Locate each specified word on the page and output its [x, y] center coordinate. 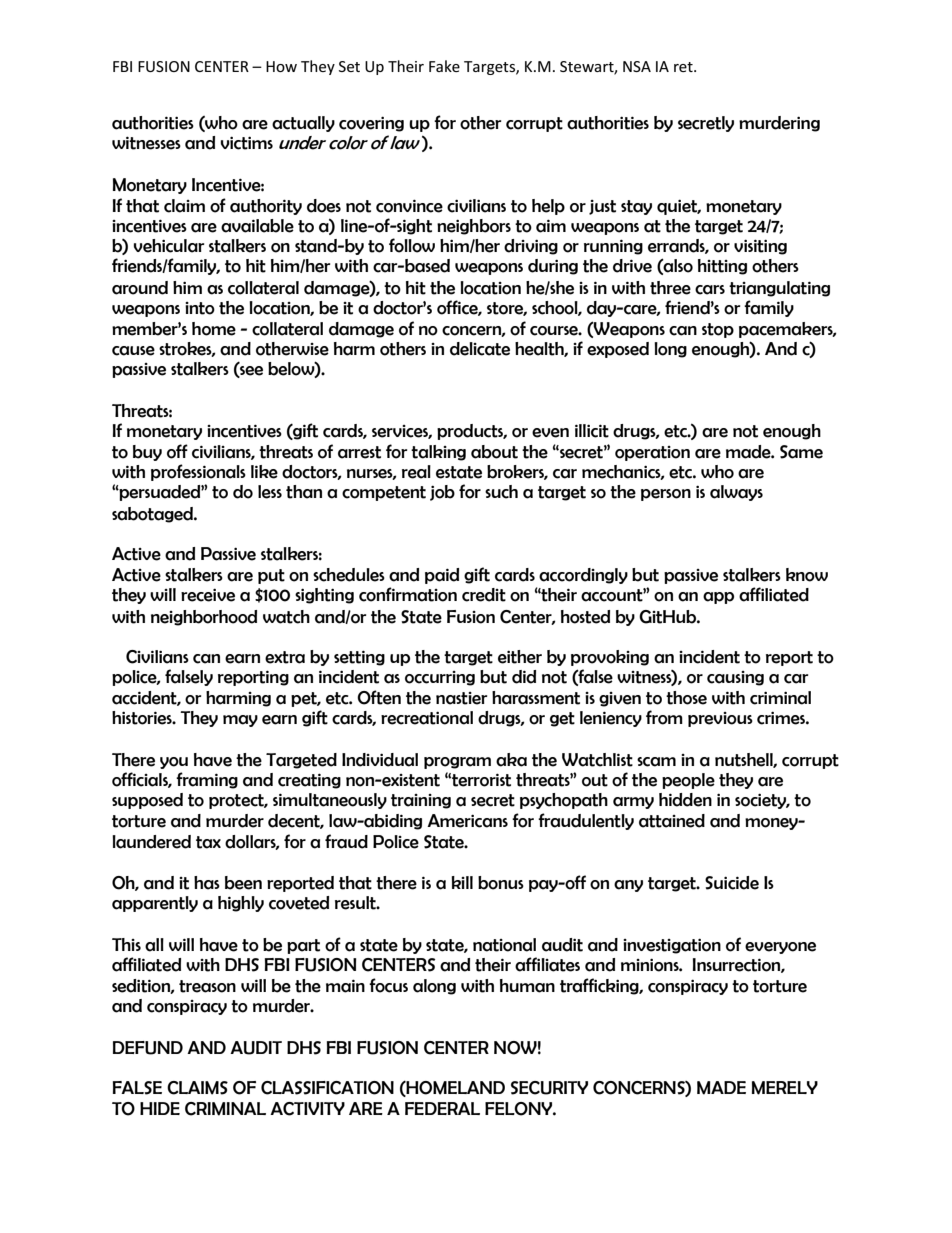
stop [718, 330]
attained [672, 821]
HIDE [160, 1108]
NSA [637, 66]
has [207, 883]
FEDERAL [442, 1108]
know [807, 575]
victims [246, 143]
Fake [444, 66]
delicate [480, 349]
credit [484, 595]
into [200, 308]
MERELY [785, 1088]
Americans [467, 821]
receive [208, 595]
